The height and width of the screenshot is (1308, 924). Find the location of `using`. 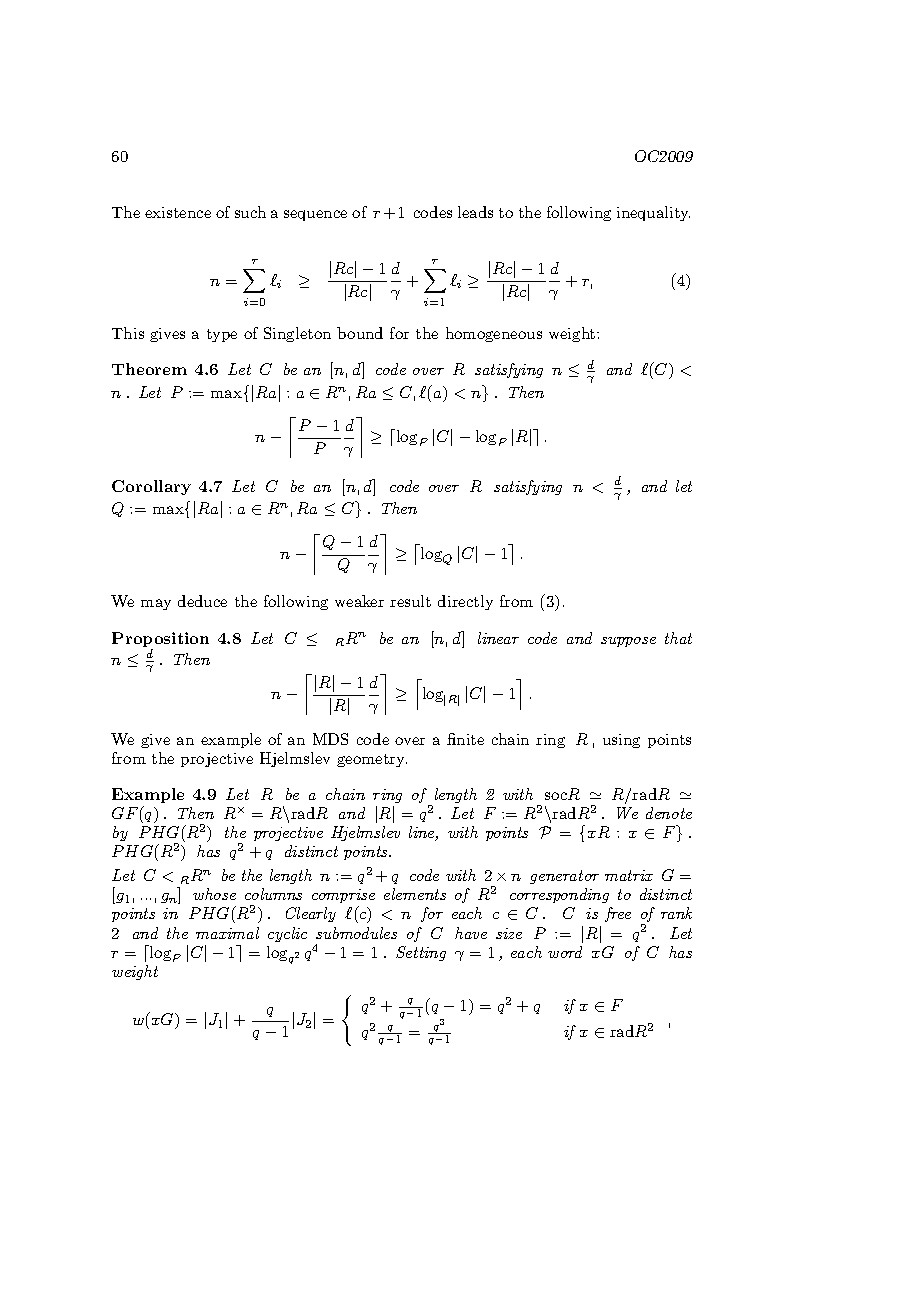

using is located at coordinates (621, 741).
